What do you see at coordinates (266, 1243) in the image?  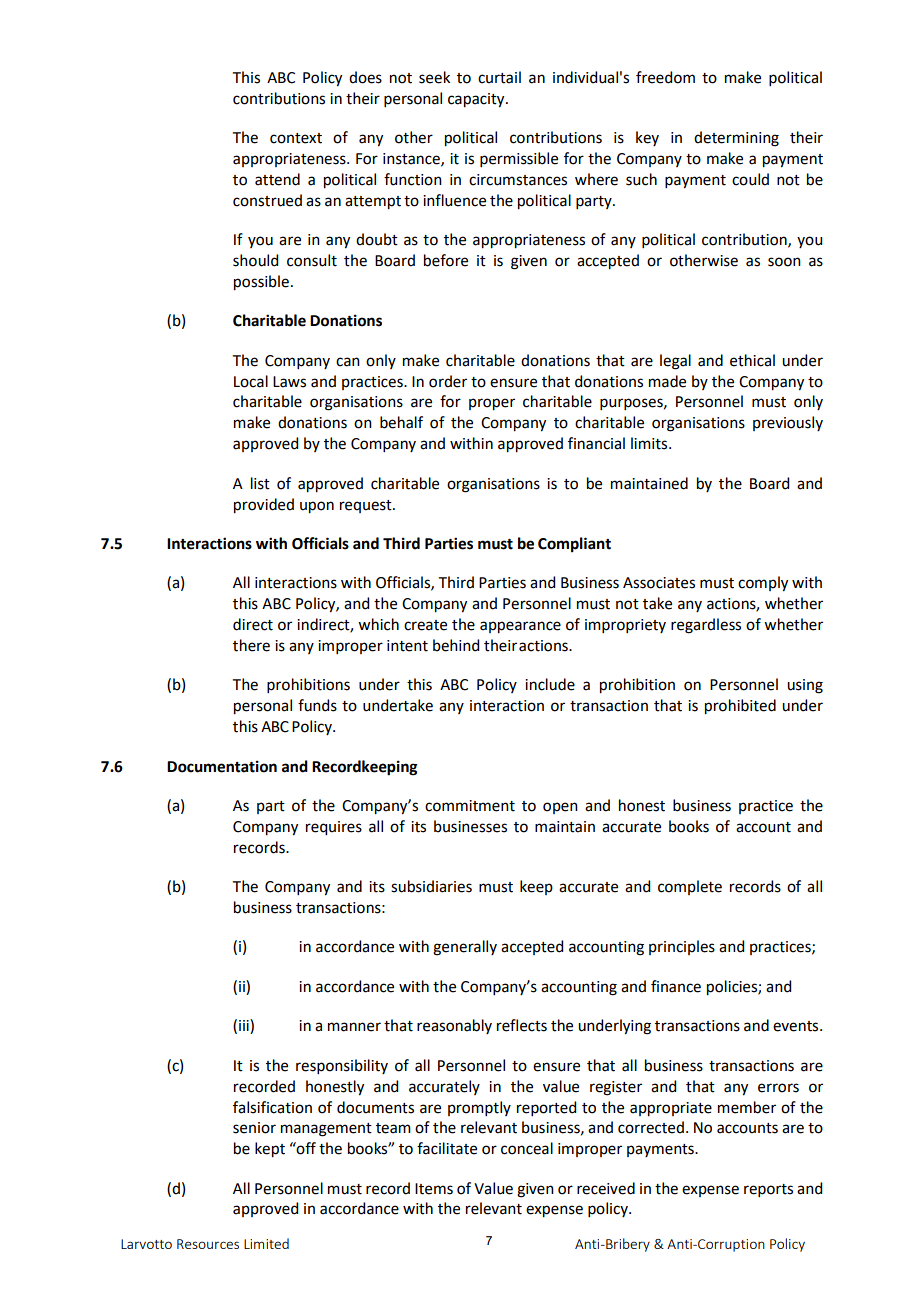 I see `Limited` at bounding box center [266, 1243].
